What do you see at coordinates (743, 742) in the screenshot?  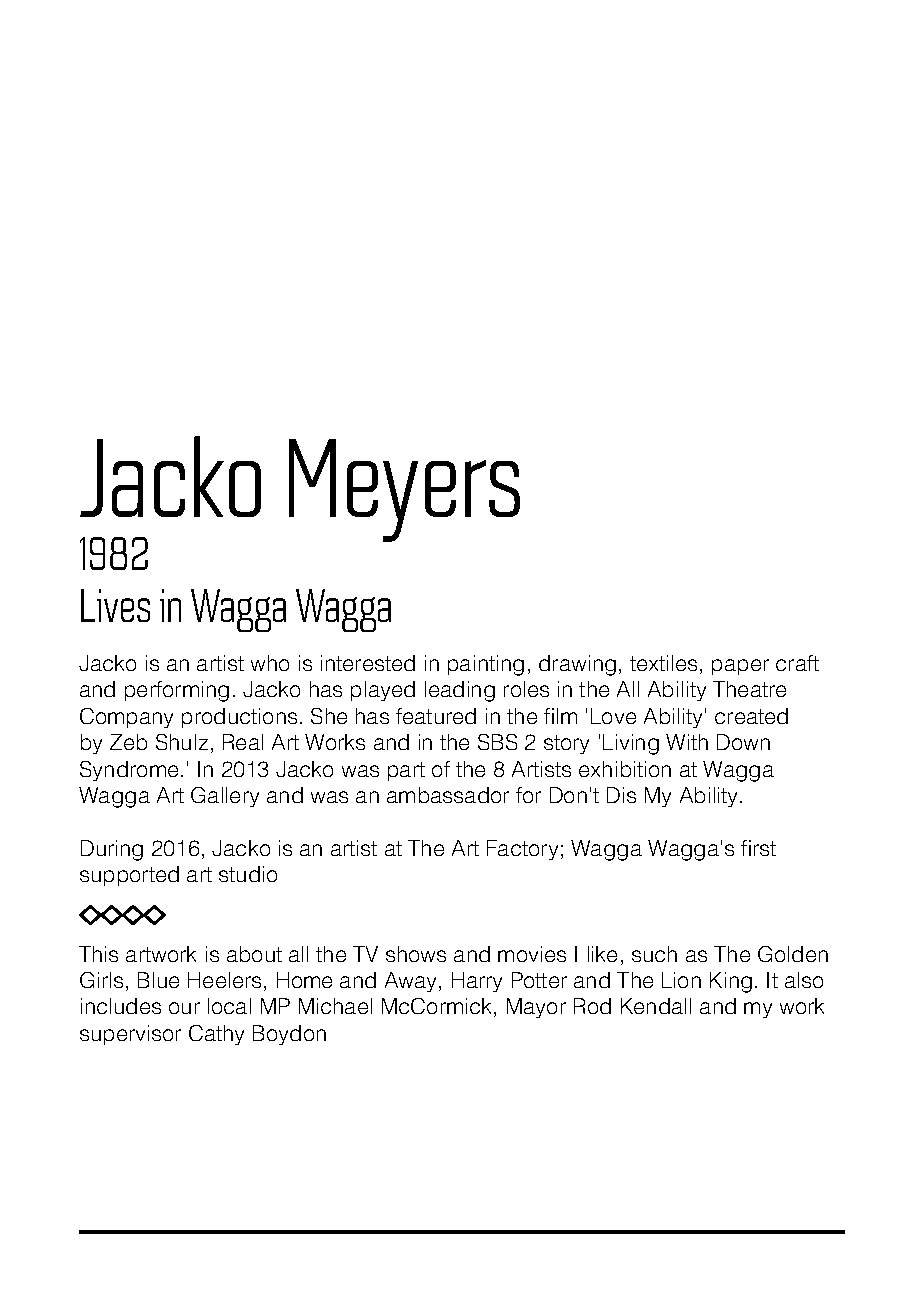 I see `Down` at bounding box center [743, 742].
